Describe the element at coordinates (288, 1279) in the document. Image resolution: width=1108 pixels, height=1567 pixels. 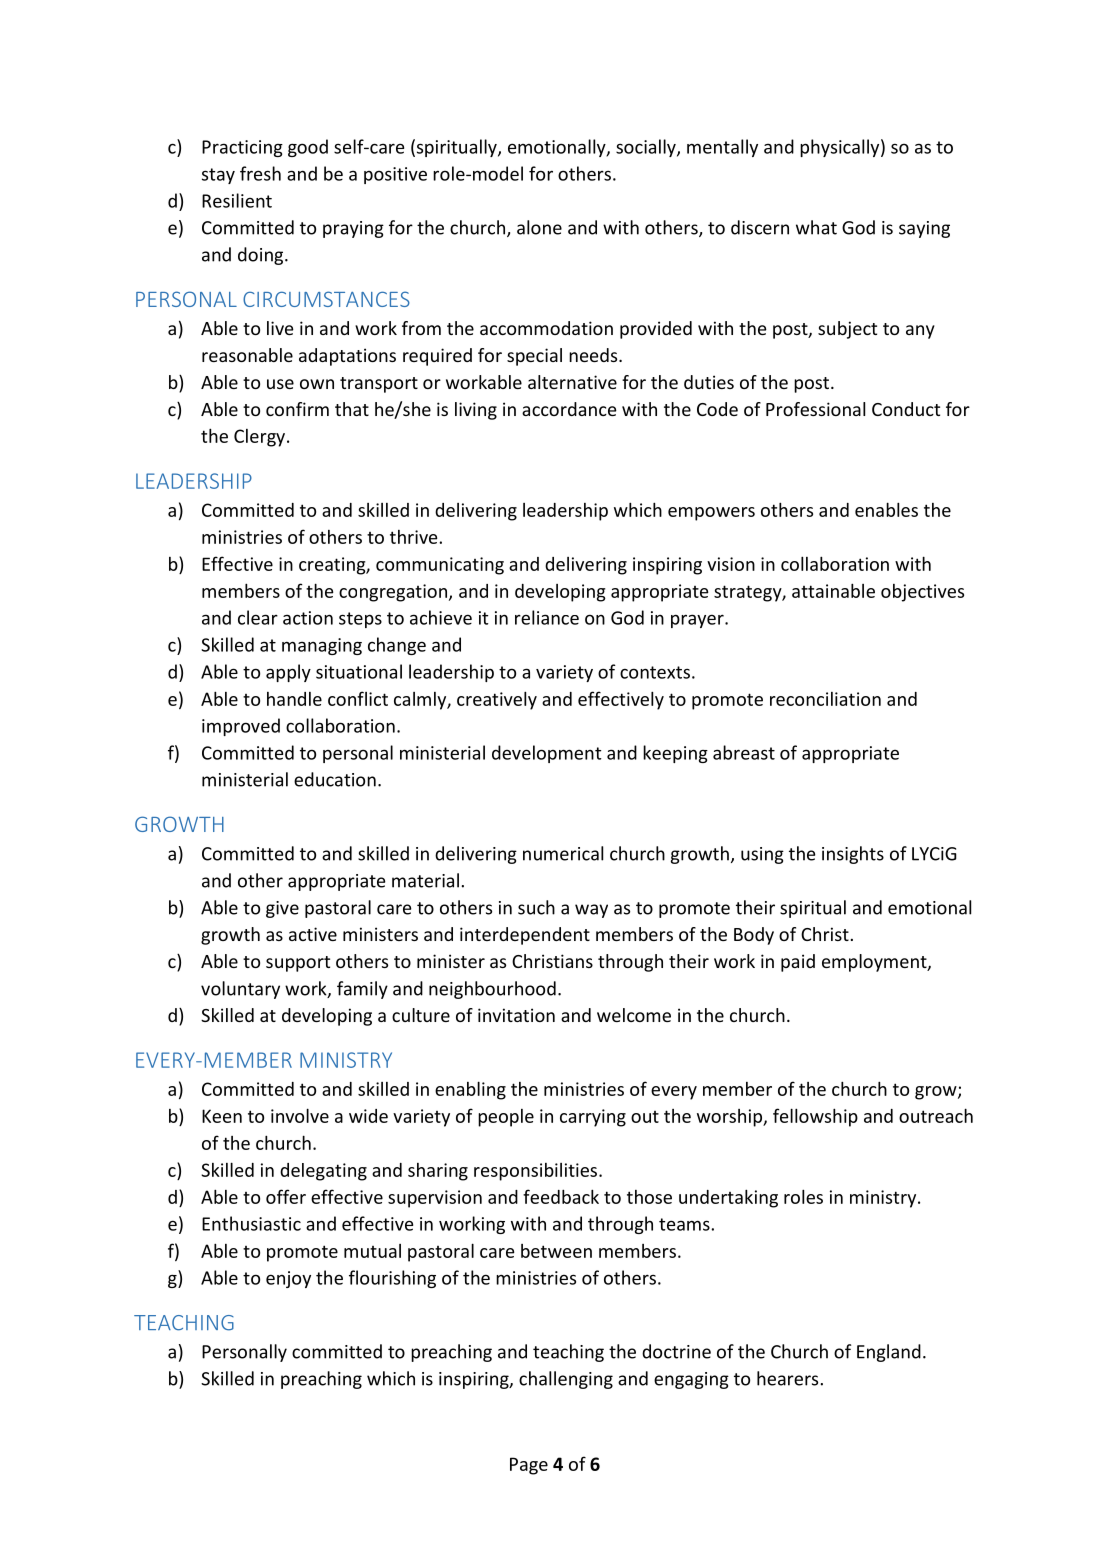
I see `enjoy` at that location.
